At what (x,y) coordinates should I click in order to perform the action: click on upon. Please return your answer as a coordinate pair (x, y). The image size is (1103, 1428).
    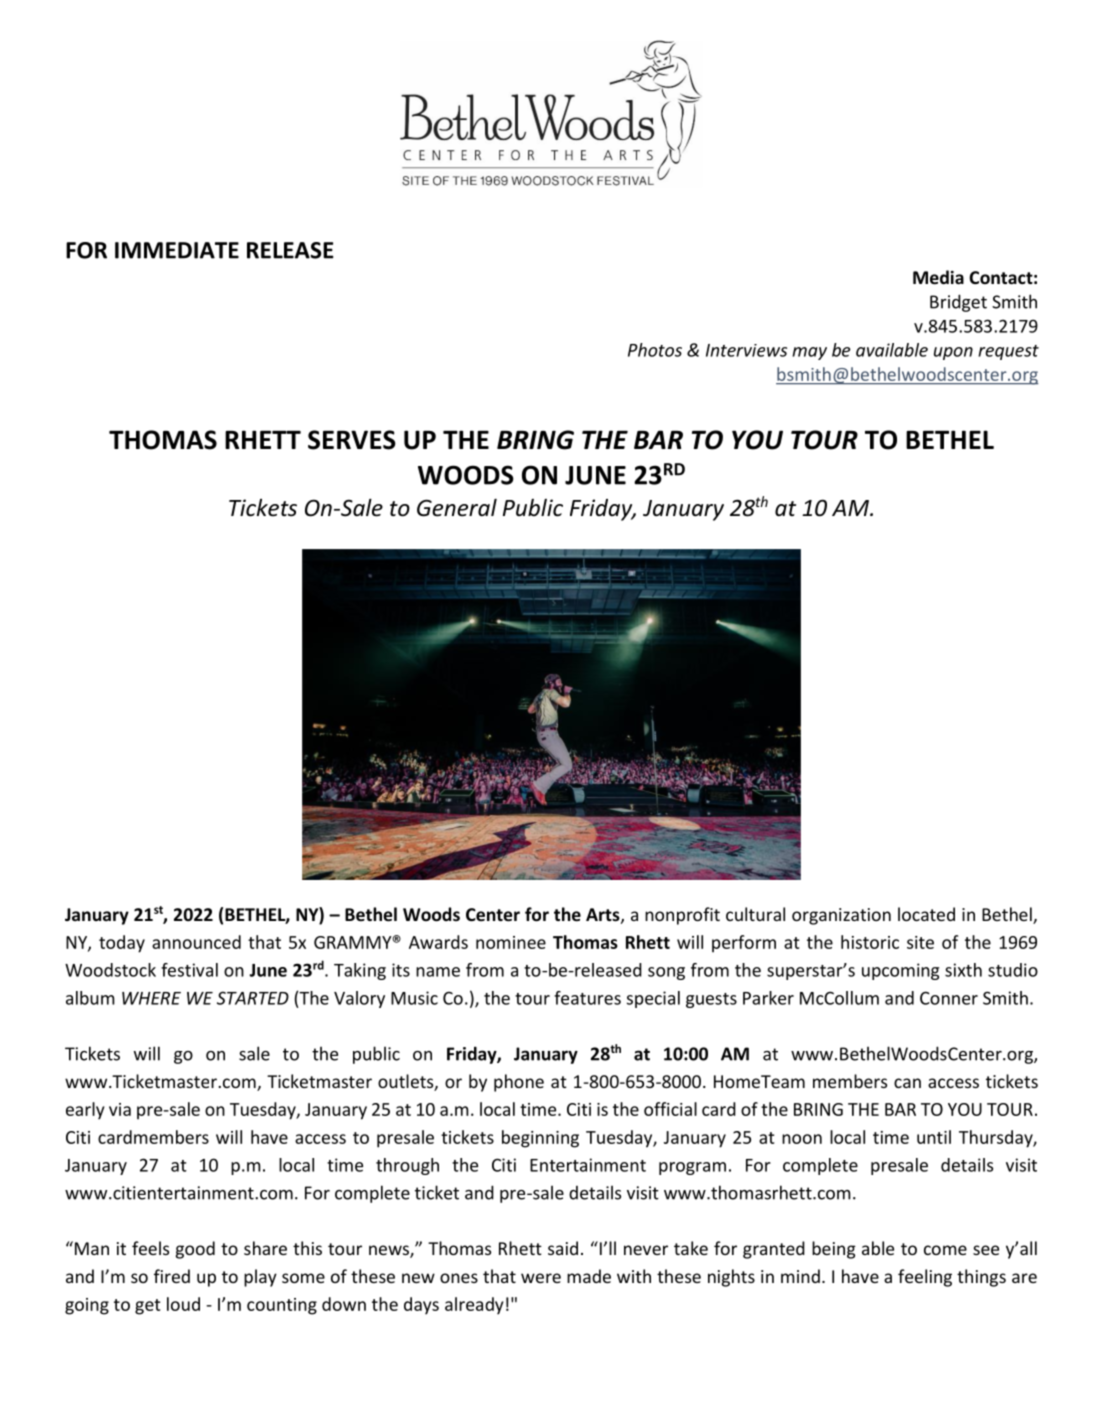
    Looking at the image, I should click on (953, 353).
